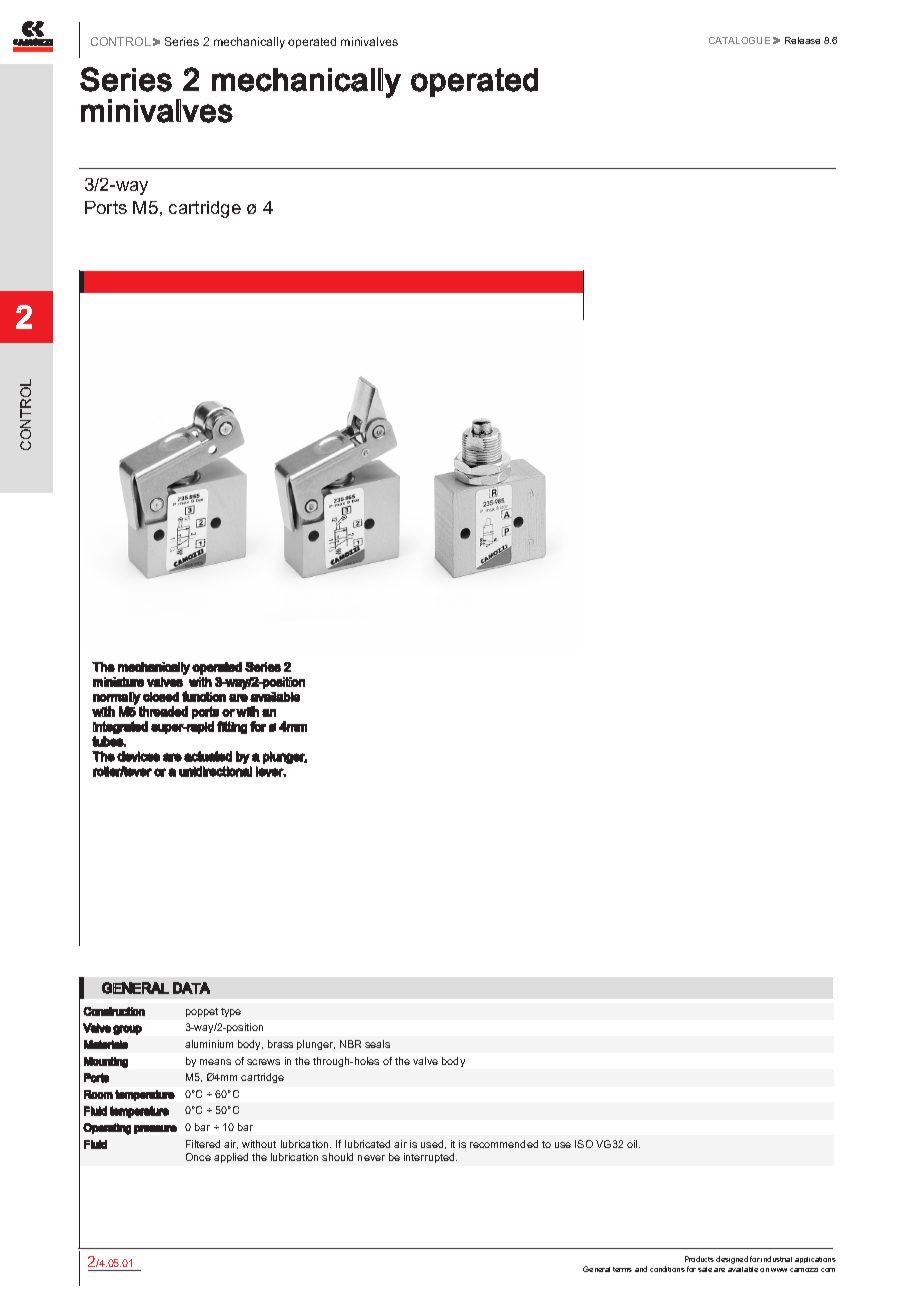 Image resolution: width=924 pixels, height=1308 pixels. What do you see at coordinates (802, 40) in the document?
I see `Release` at bounding box center [802, 40].
